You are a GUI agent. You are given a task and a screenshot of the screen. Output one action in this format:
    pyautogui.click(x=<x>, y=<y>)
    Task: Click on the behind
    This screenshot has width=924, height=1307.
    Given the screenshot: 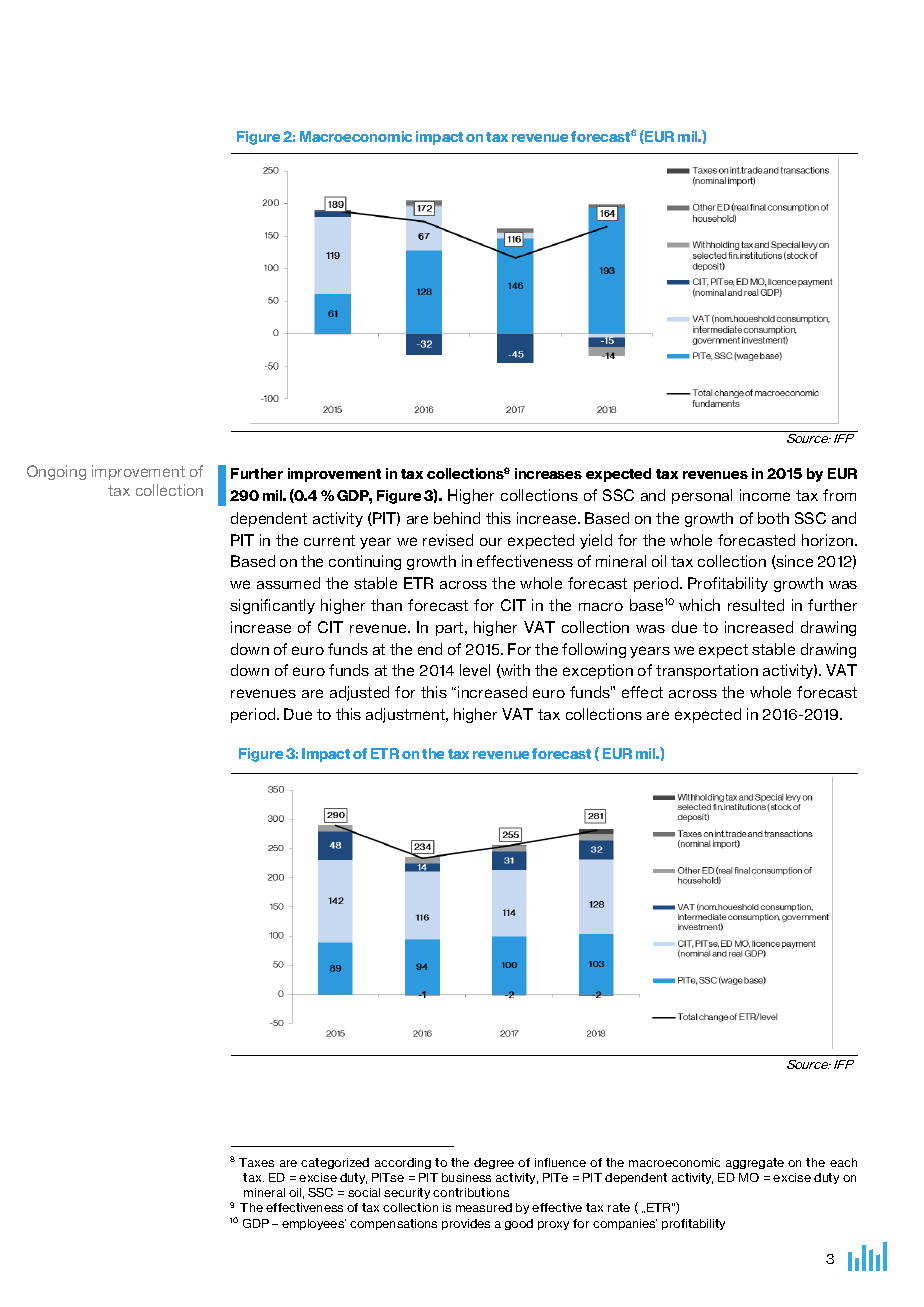 What is the action you would take?
    pyautogui.click(x=457, y=518)
